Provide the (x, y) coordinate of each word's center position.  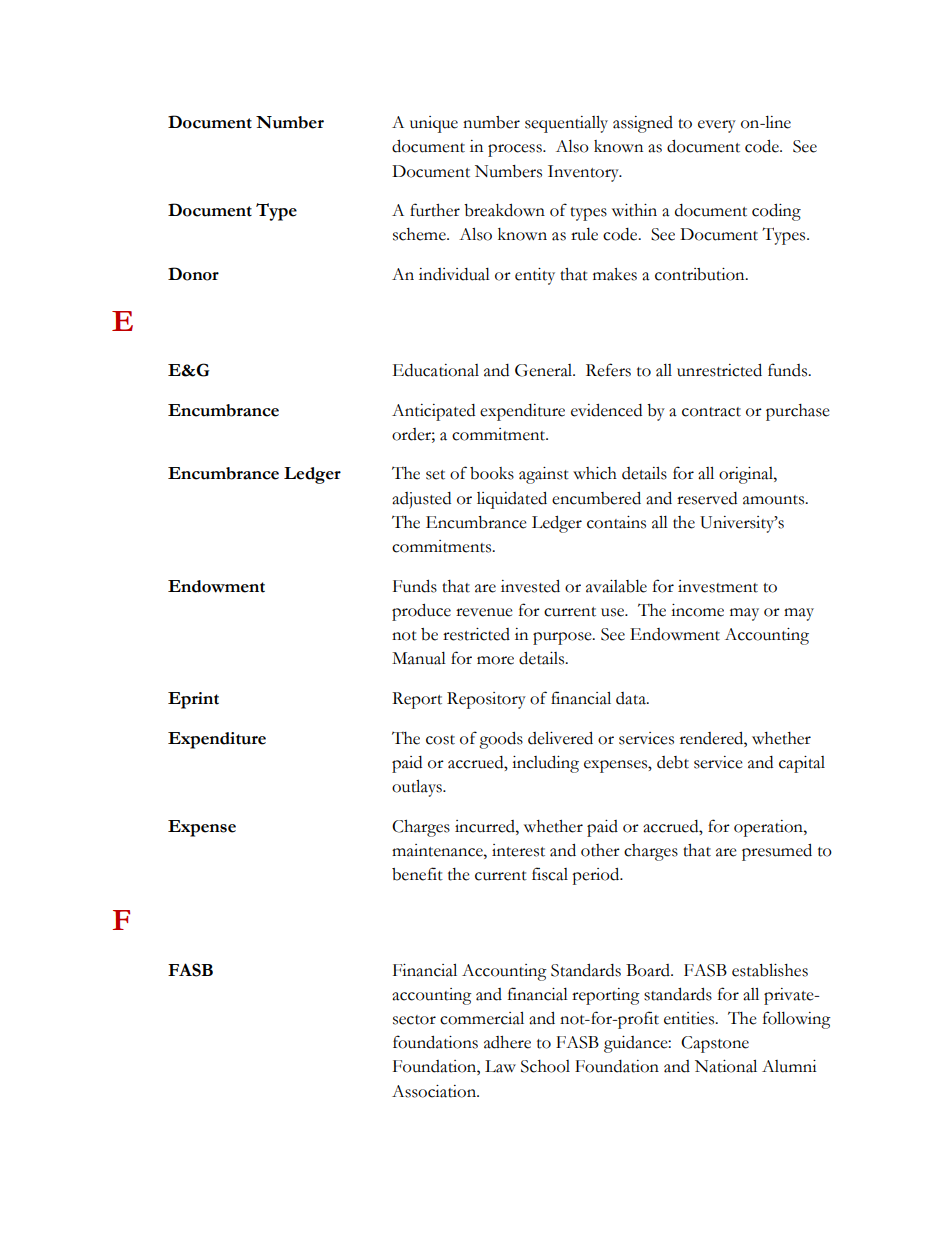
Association (435, 1091)
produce (421, 612)
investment (718, 586)
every (717, 126)
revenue (484, 612)
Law (500, 1066)
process (516, 150)
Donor (193, 274)
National (726, 1066)
